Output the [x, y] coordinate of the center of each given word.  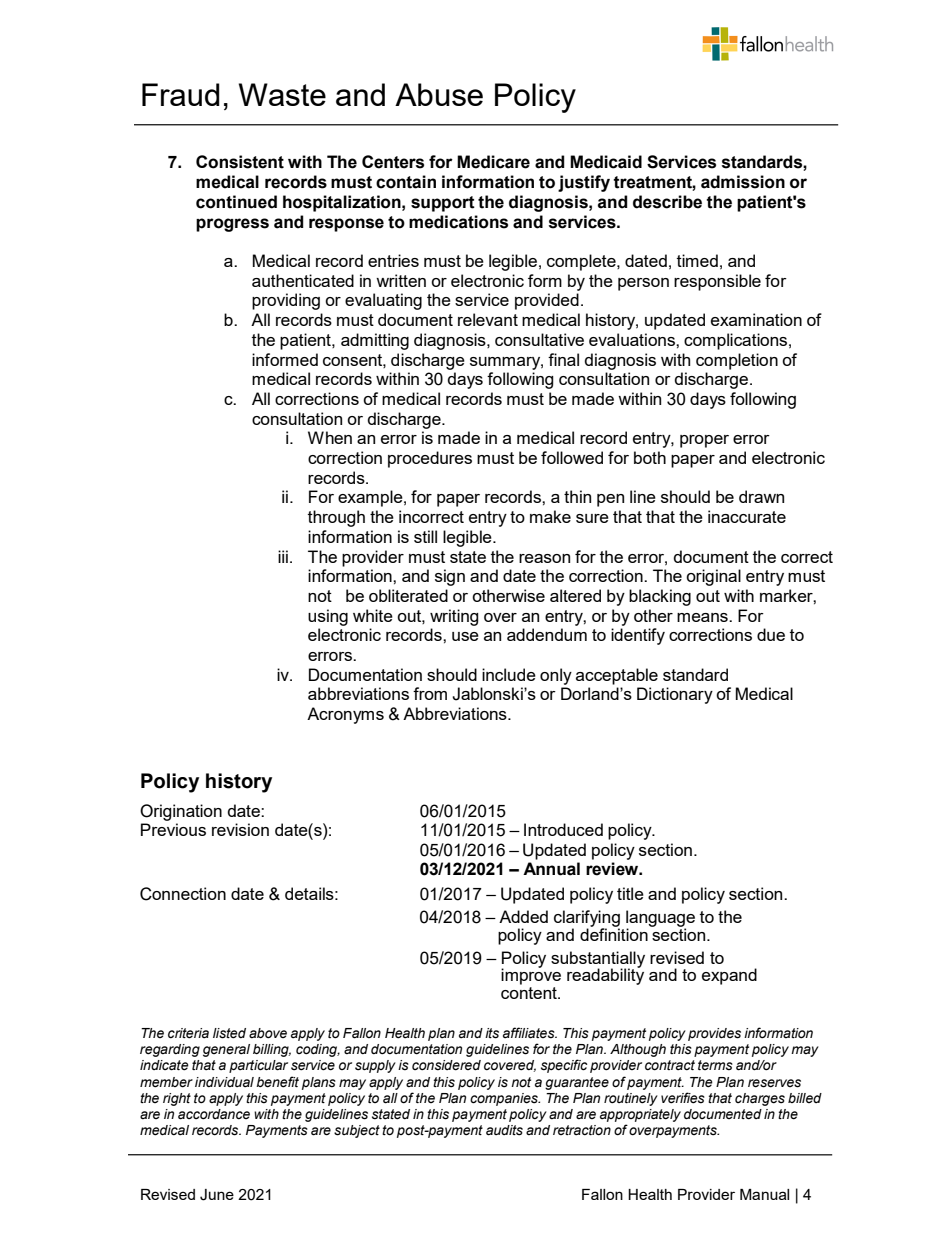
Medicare [493, 162]
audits [504, 1130]
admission [743, 182]
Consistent [240, 162]
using [328, 617]
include [509, 674]
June [217, 1195]
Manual [764, 1194]
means [703, 617]
